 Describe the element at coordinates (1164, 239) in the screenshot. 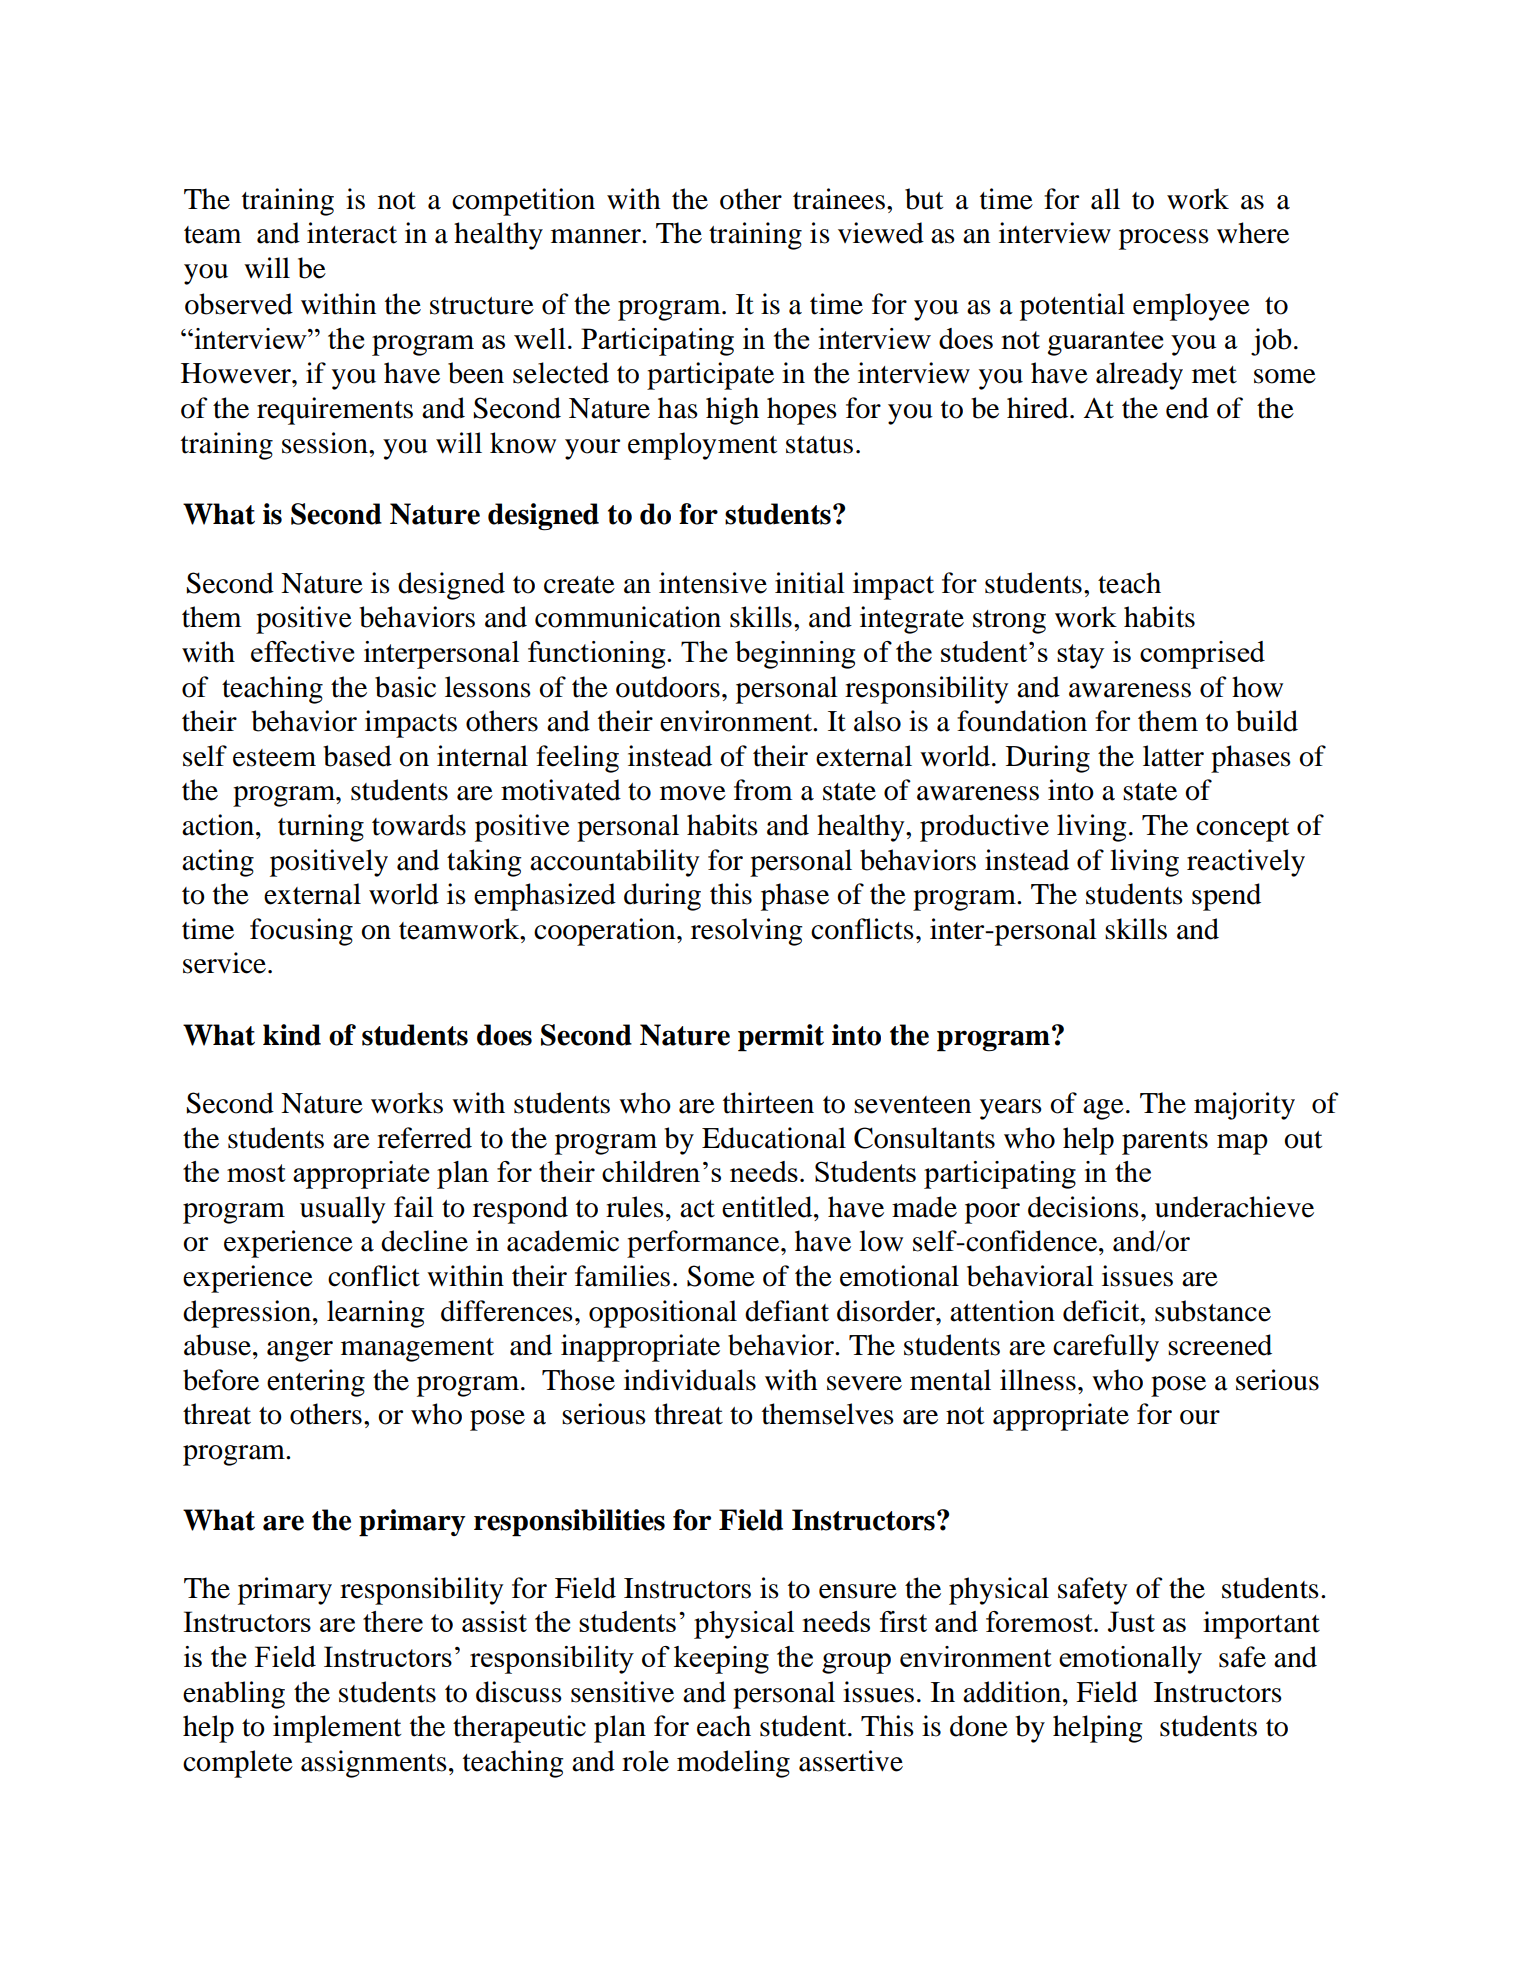

I see `process` at that location.
